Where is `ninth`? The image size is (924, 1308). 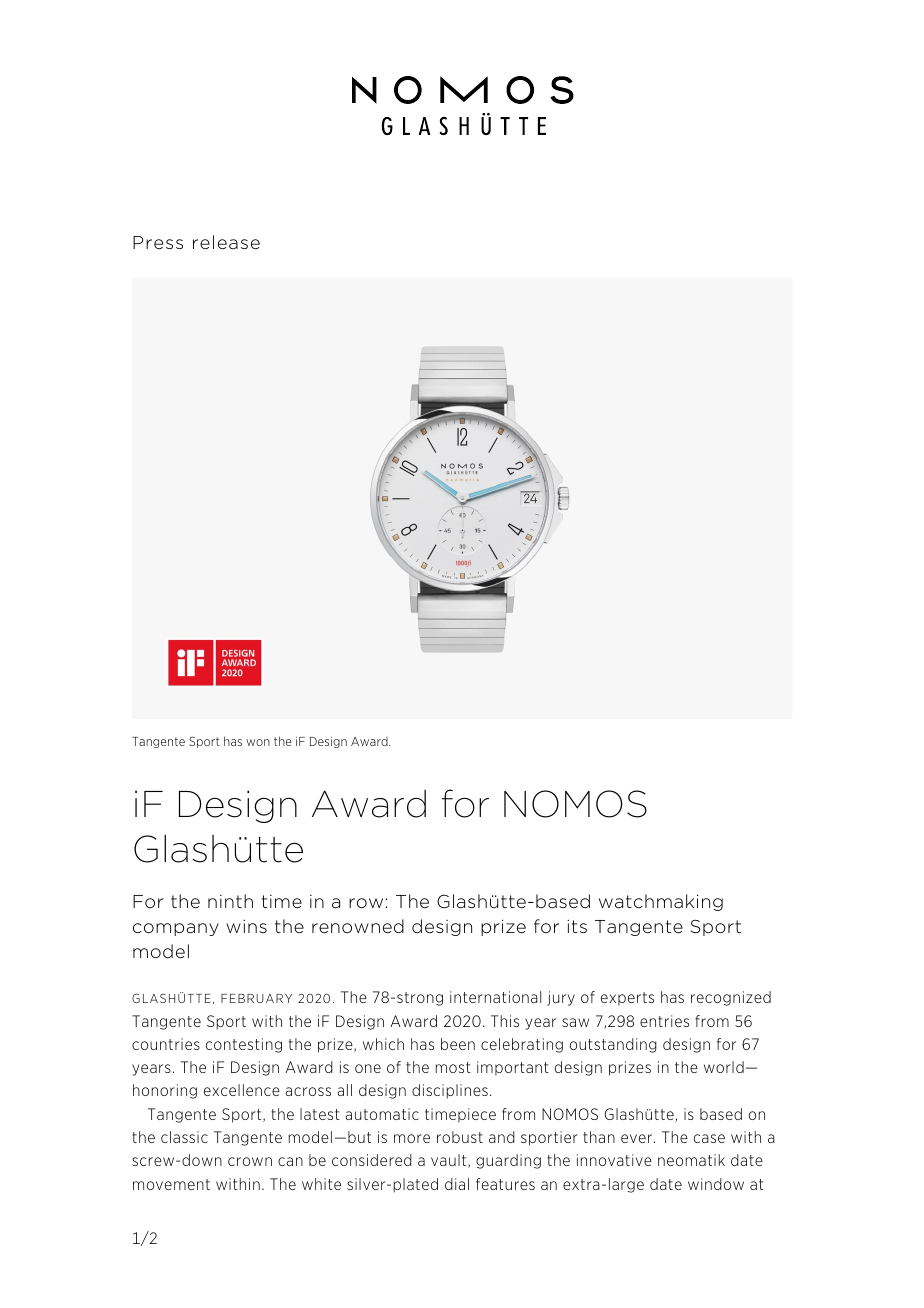 ninth is located at coordinates (230, 901).
